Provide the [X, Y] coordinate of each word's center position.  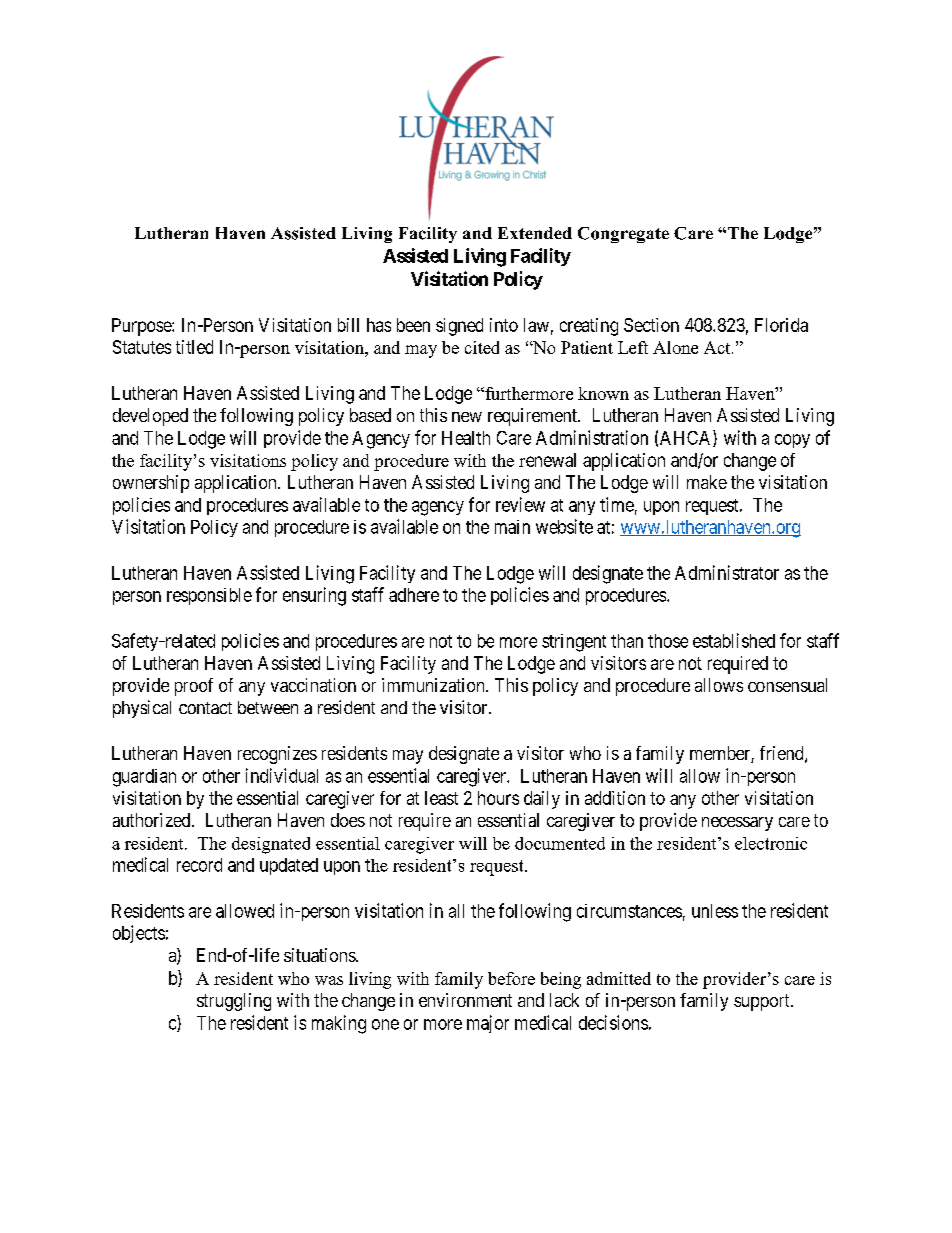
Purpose [142, 327]
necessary [737, 824]
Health [466, 438]
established [734, 640]
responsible [209, 596]
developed [150, 417]
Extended [535, 233]
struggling [234, 1002]
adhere [414, 595]
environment [465, 1000]
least [441, 798]
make [707, 482]
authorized [153, 820]
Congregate [623, 235]
